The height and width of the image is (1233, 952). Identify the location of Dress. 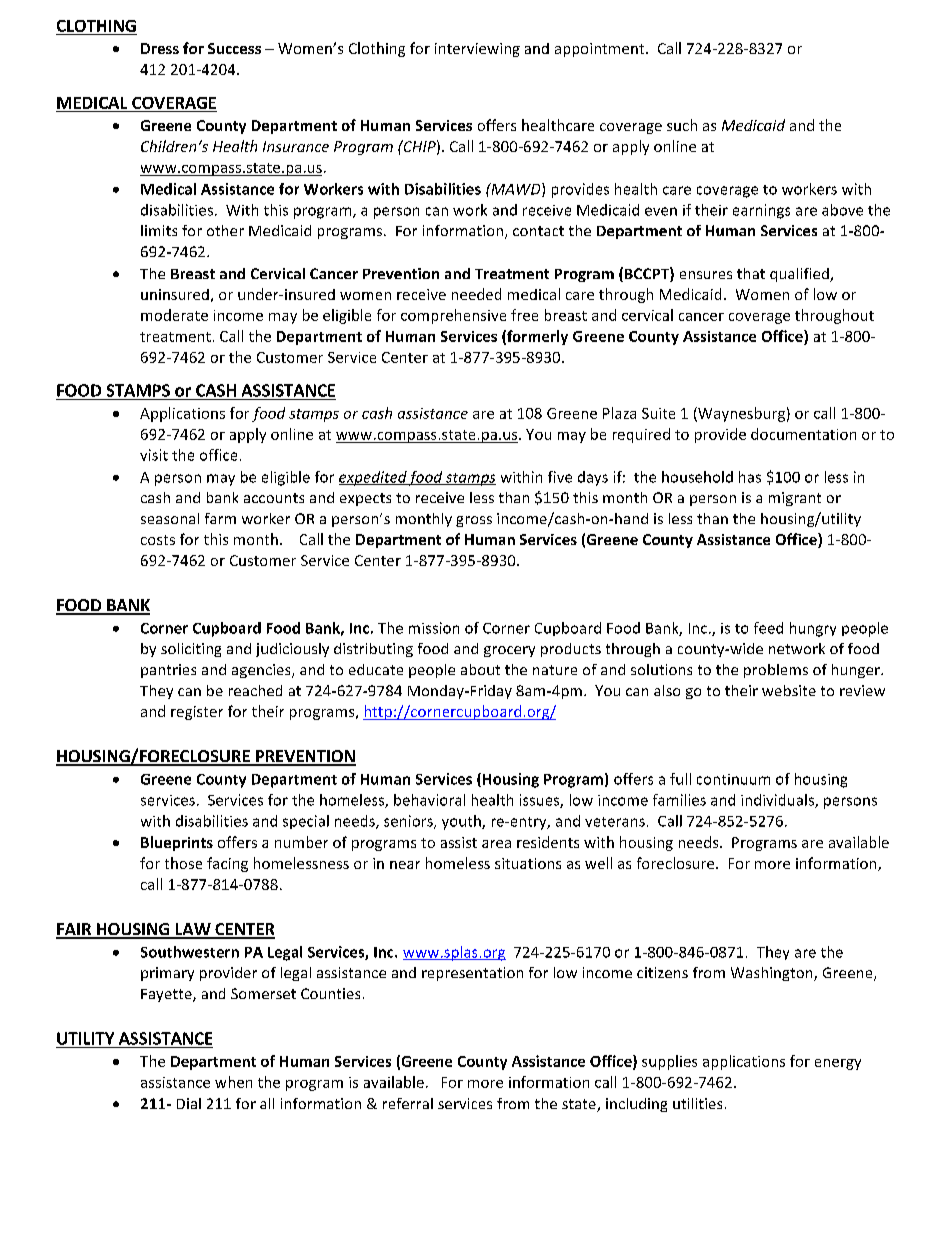
(160, 48).
